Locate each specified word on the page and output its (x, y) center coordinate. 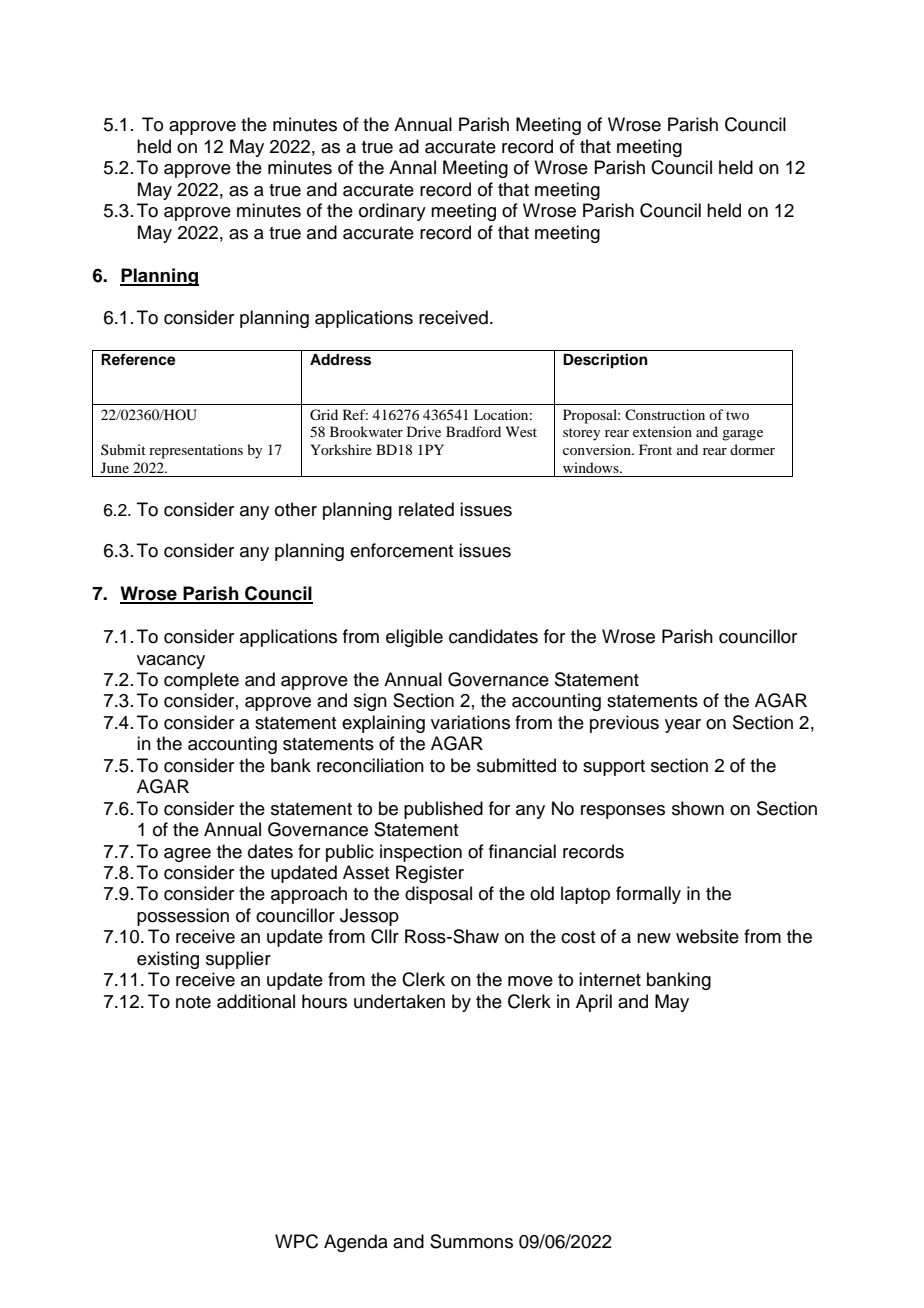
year (683, 726)
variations (470, 722)
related (426, 509)
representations (196, 451)
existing (168, 960)
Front (655, 449)
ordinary (392, 212)
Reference (138, 359)
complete (201, 681)
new (654, 938)
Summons (471, 1241)
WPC (296, 1241)
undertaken (399, 1001)
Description (605, 361)
